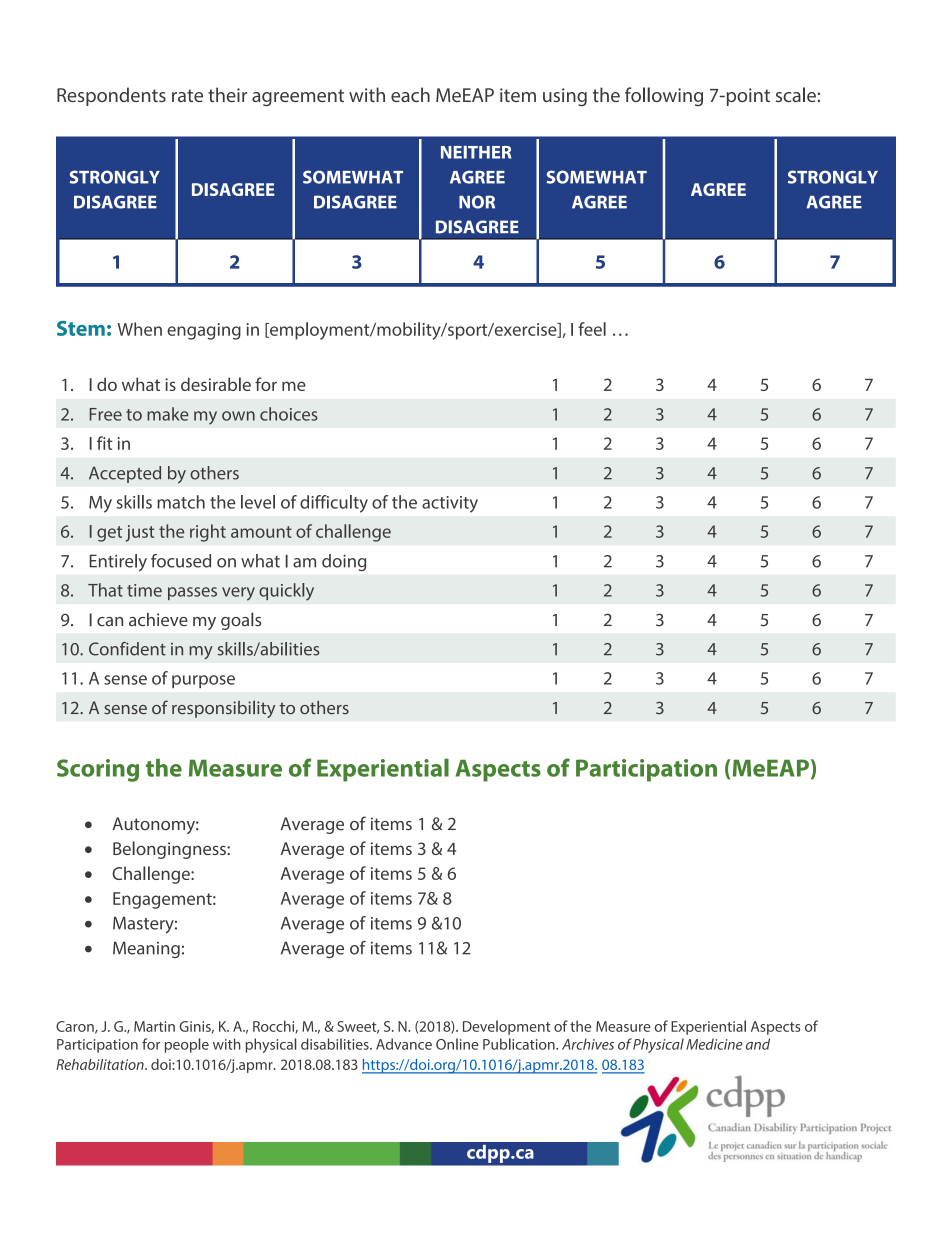 The width and height of the document is (952, 1233). Describe the element at coordinates (714, 1044) in the document. I see `Medicine` at that location.
